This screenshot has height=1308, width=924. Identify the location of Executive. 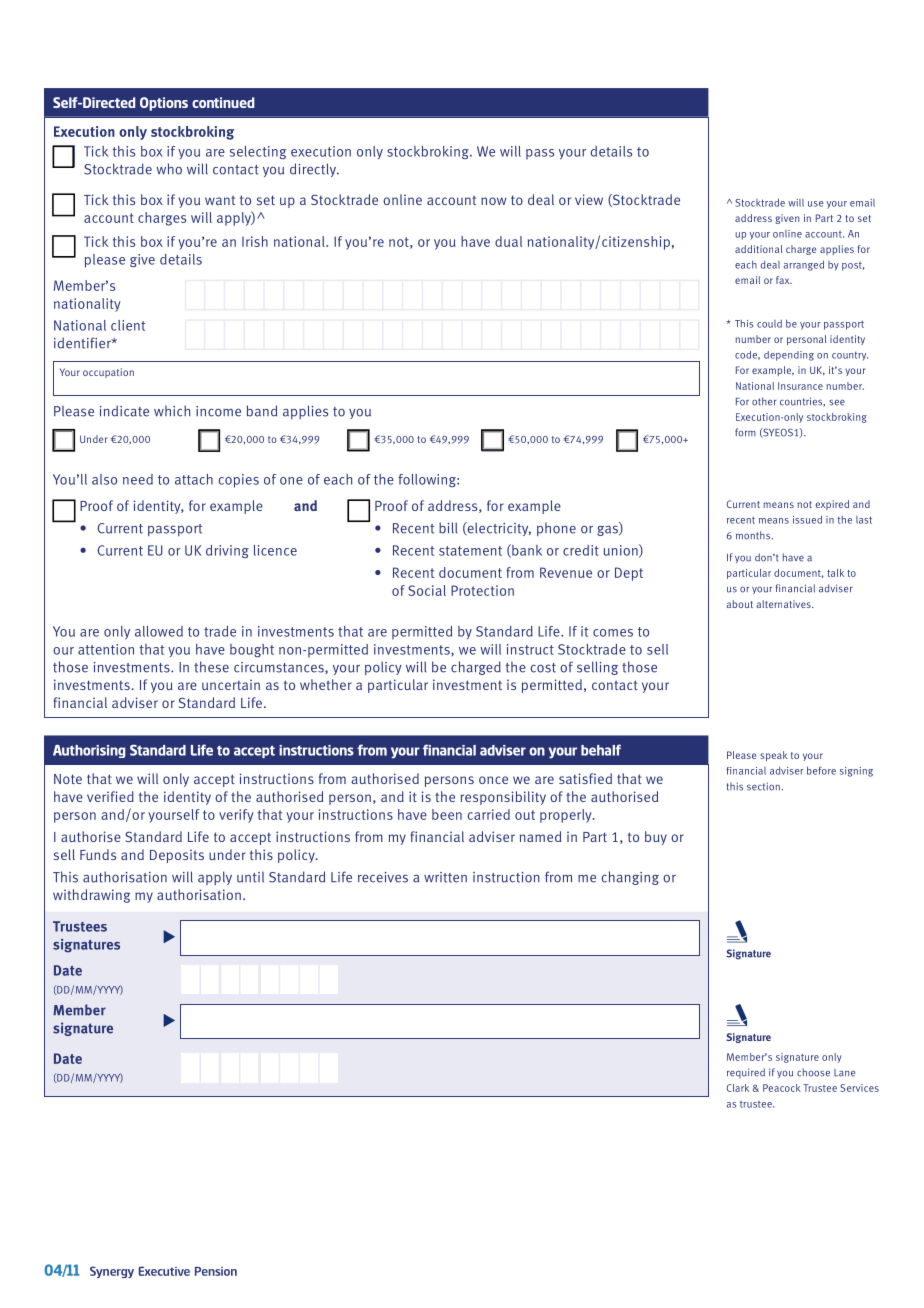
(164, 1271).
